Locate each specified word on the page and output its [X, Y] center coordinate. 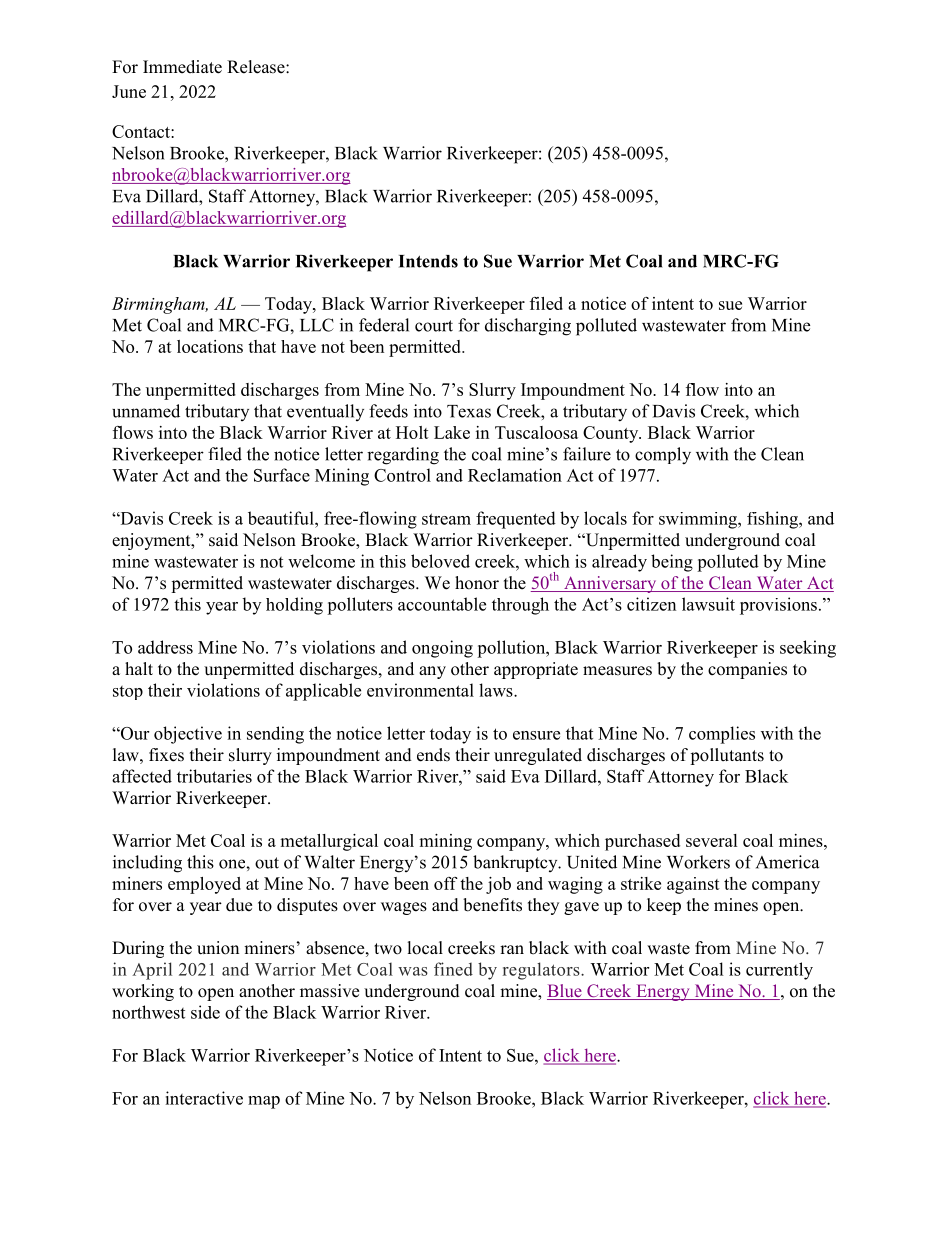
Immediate [182, 67]
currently [779, 971]
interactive [204, 1098]
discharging [528, 327]
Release [257, 67]
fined [453, 969]
